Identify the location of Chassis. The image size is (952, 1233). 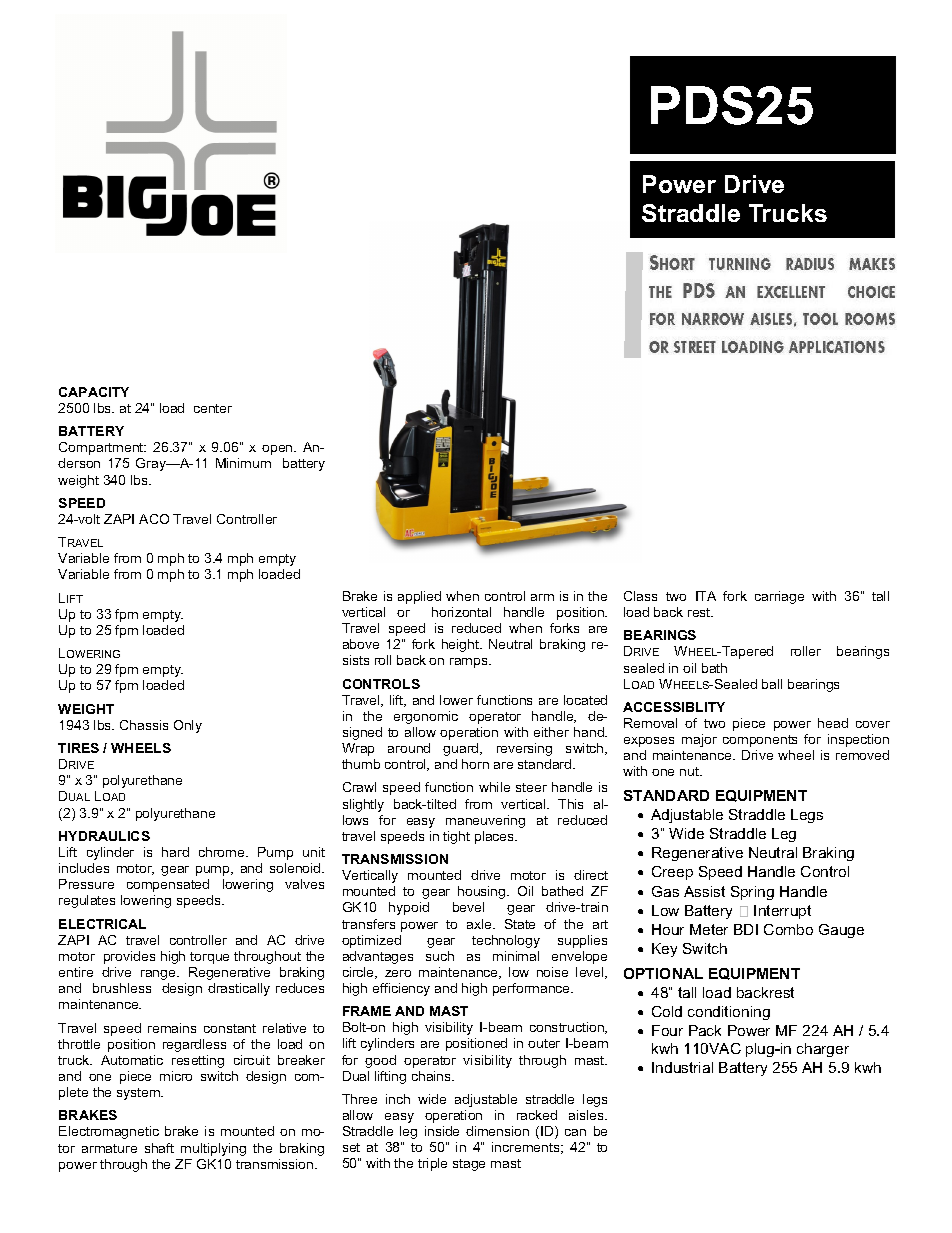
(144, 725).
